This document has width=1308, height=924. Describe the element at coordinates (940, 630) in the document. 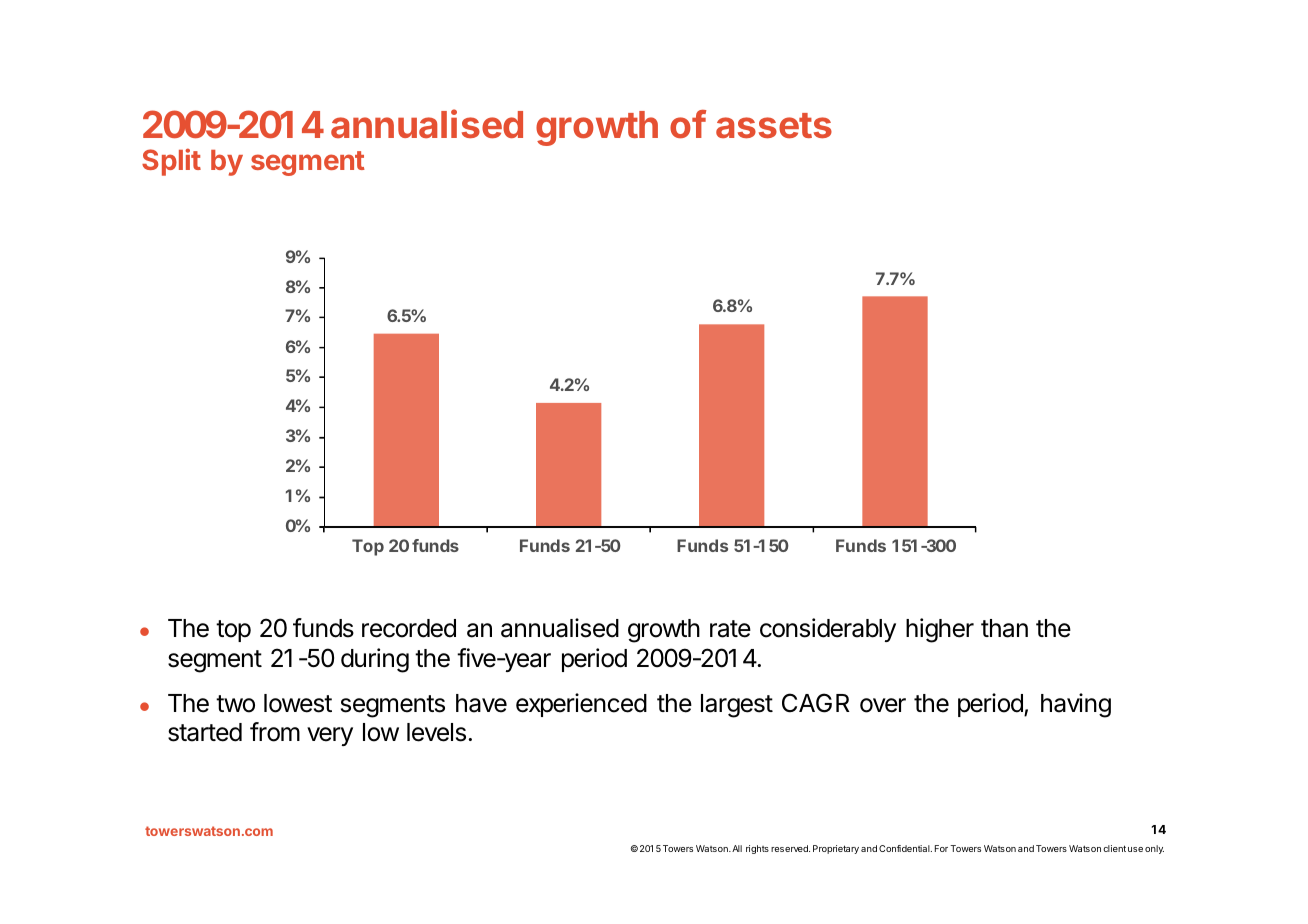

I see `higher` at that location.
